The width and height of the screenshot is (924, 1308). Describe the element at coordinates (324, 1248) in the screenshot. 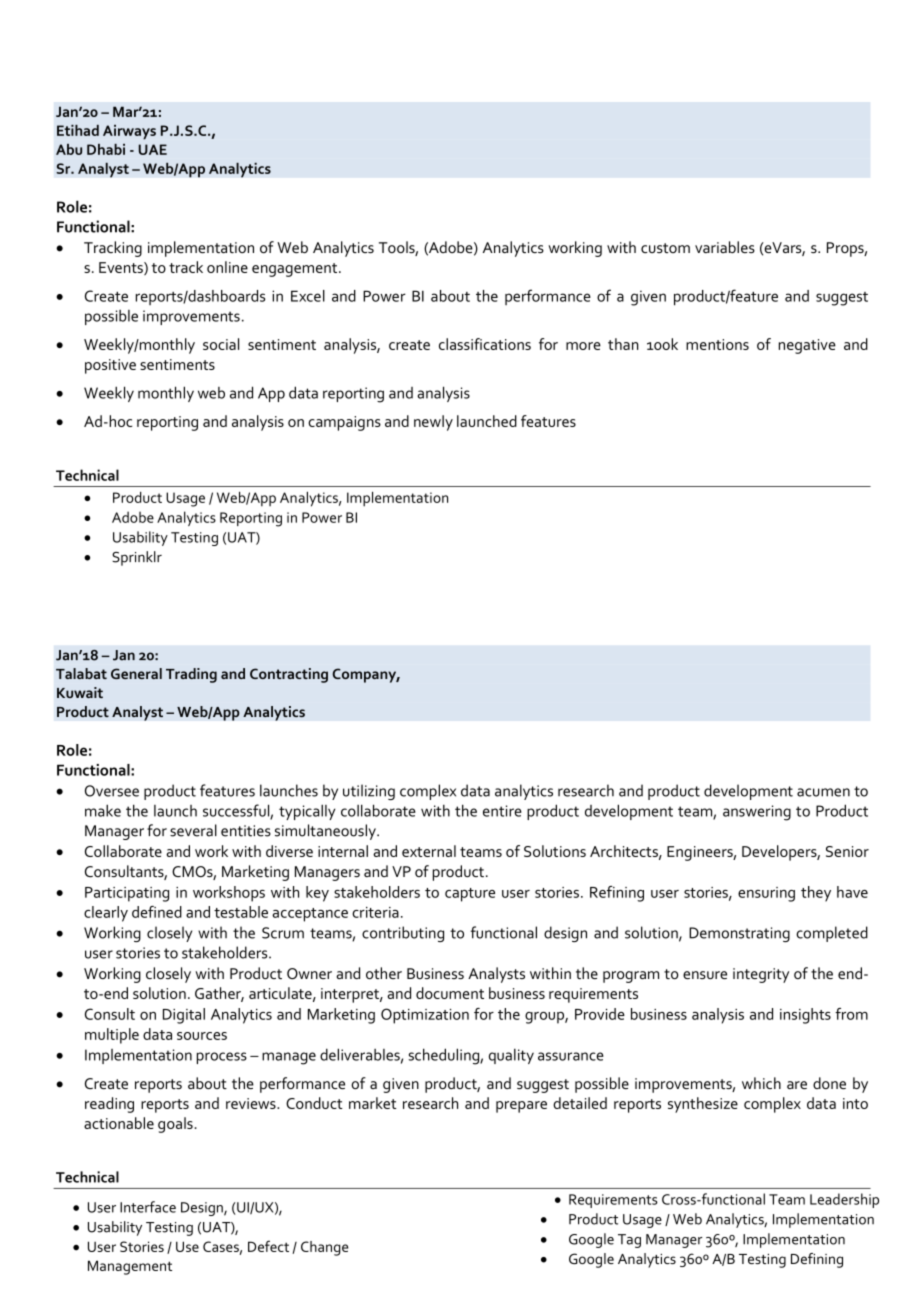

I see `Change` at that location.
